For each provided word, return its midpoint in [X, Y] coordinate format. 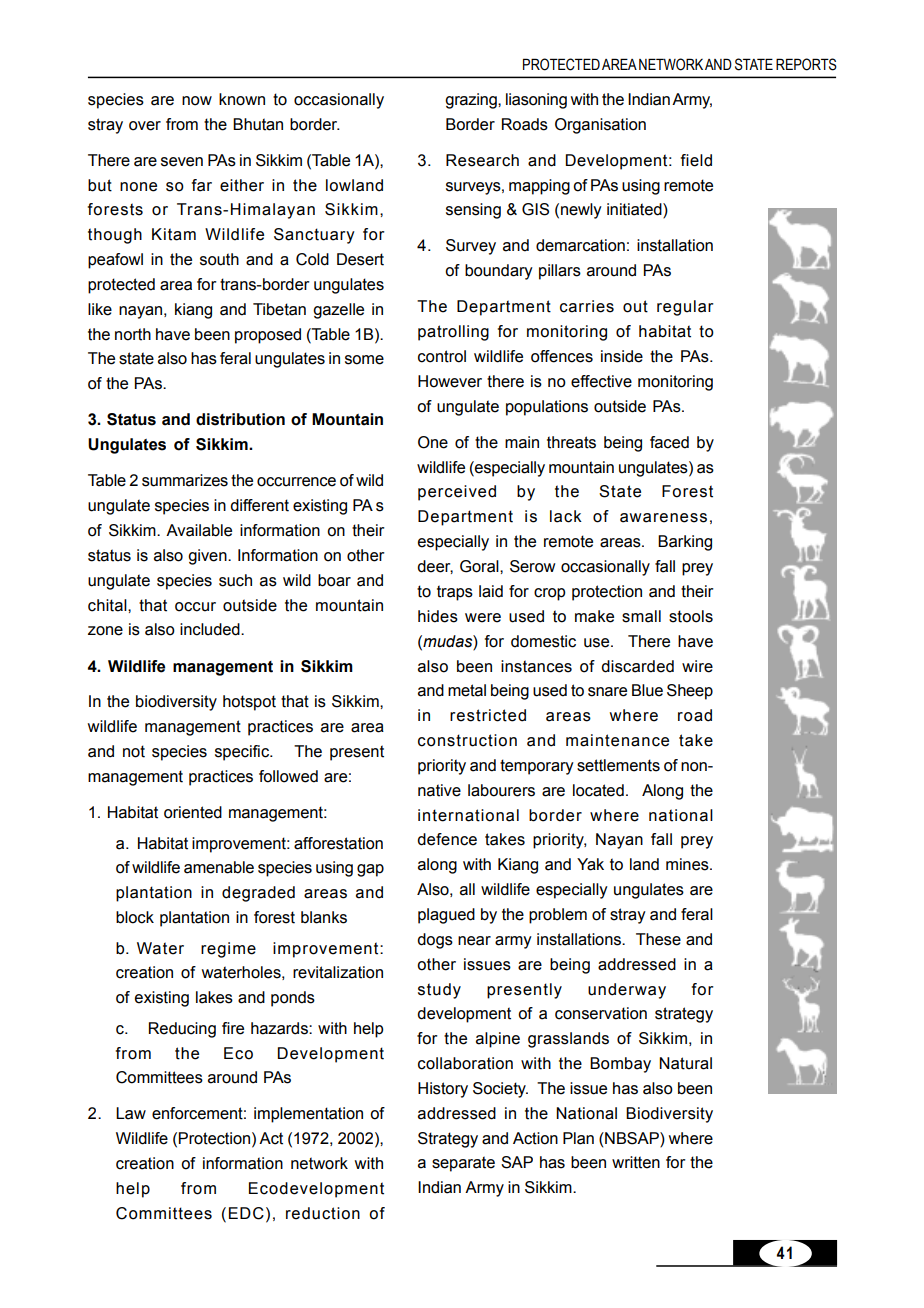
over [145, 126]
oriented [193, 812]
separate [463, 1164]
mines [688, 864]
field [696, 160]
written [636, 1162]
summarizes [185, 480]
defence [447, 839]
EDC [246, 1213]
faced [669, 442]
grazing [472, 101]
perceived [457, 493]
